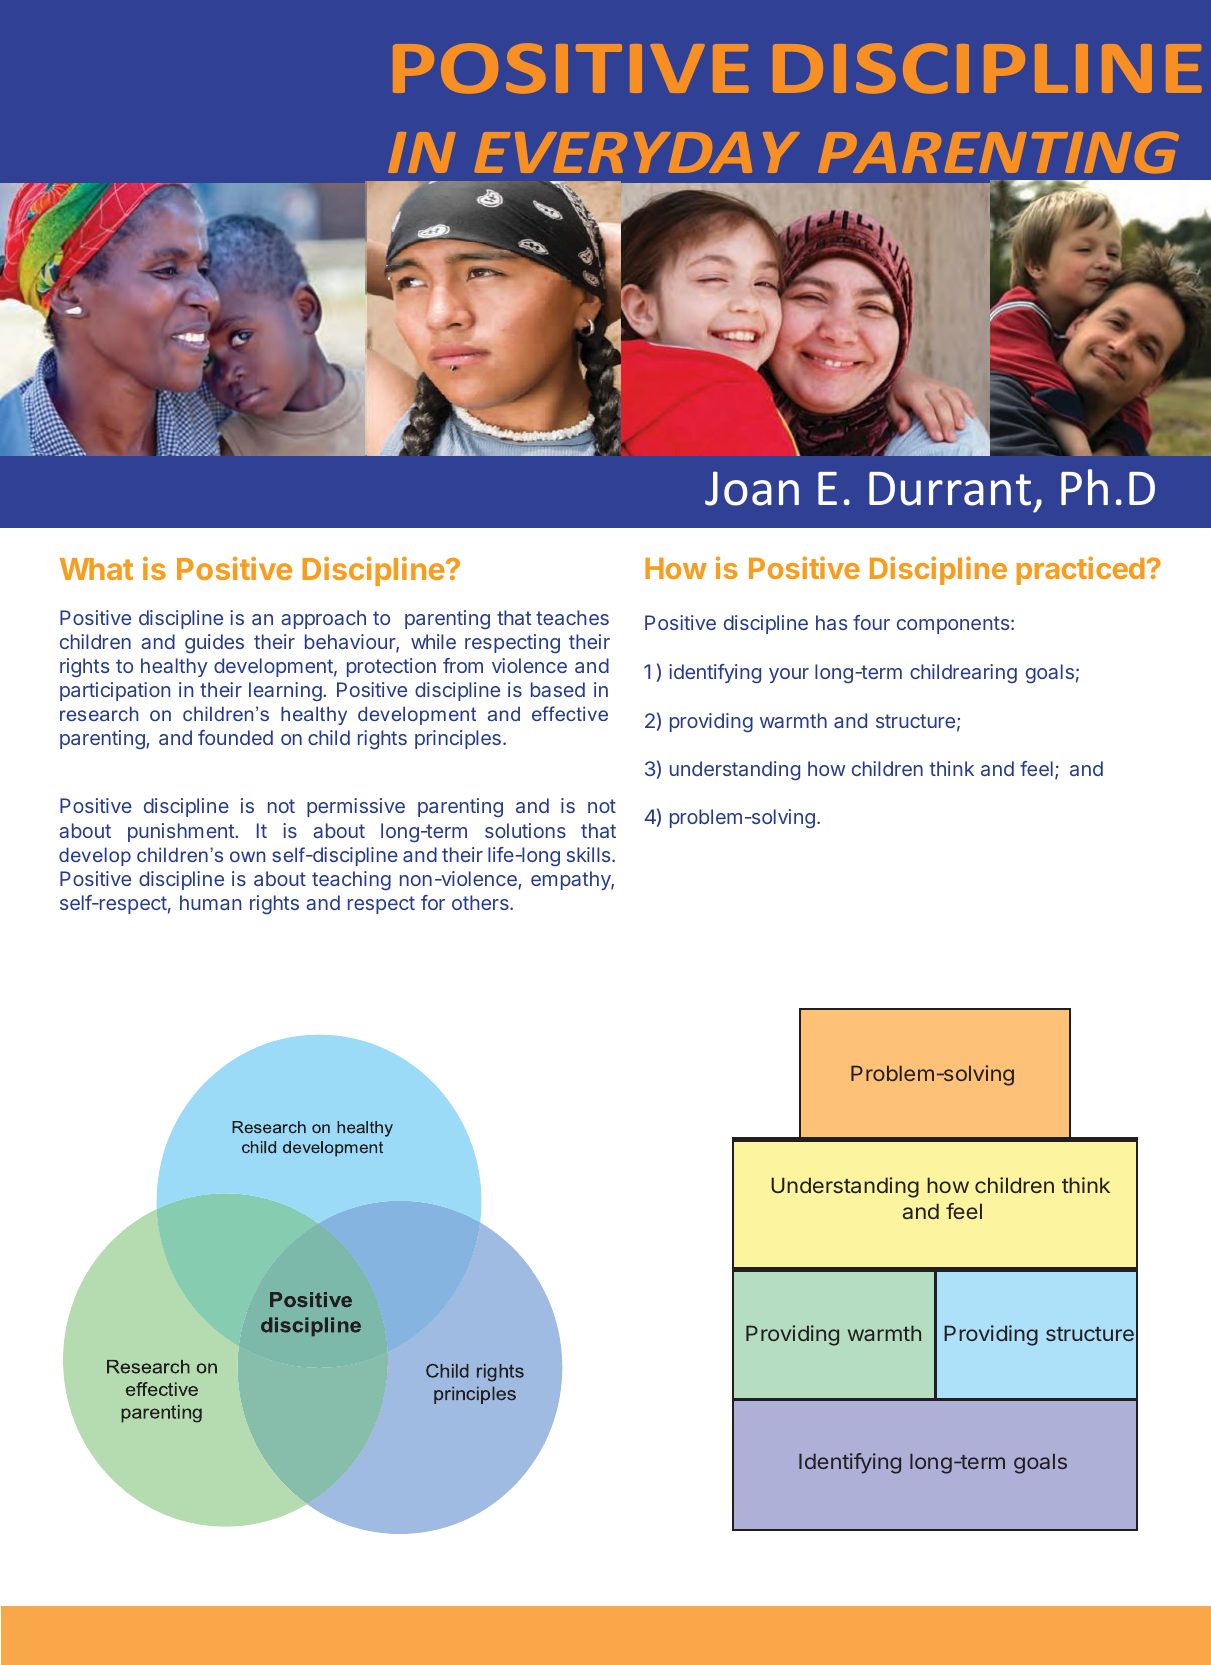 The image size is (1211, 1665). Describe the element at coordinates (752, 488) in the image. I see `Joan` at that location.
